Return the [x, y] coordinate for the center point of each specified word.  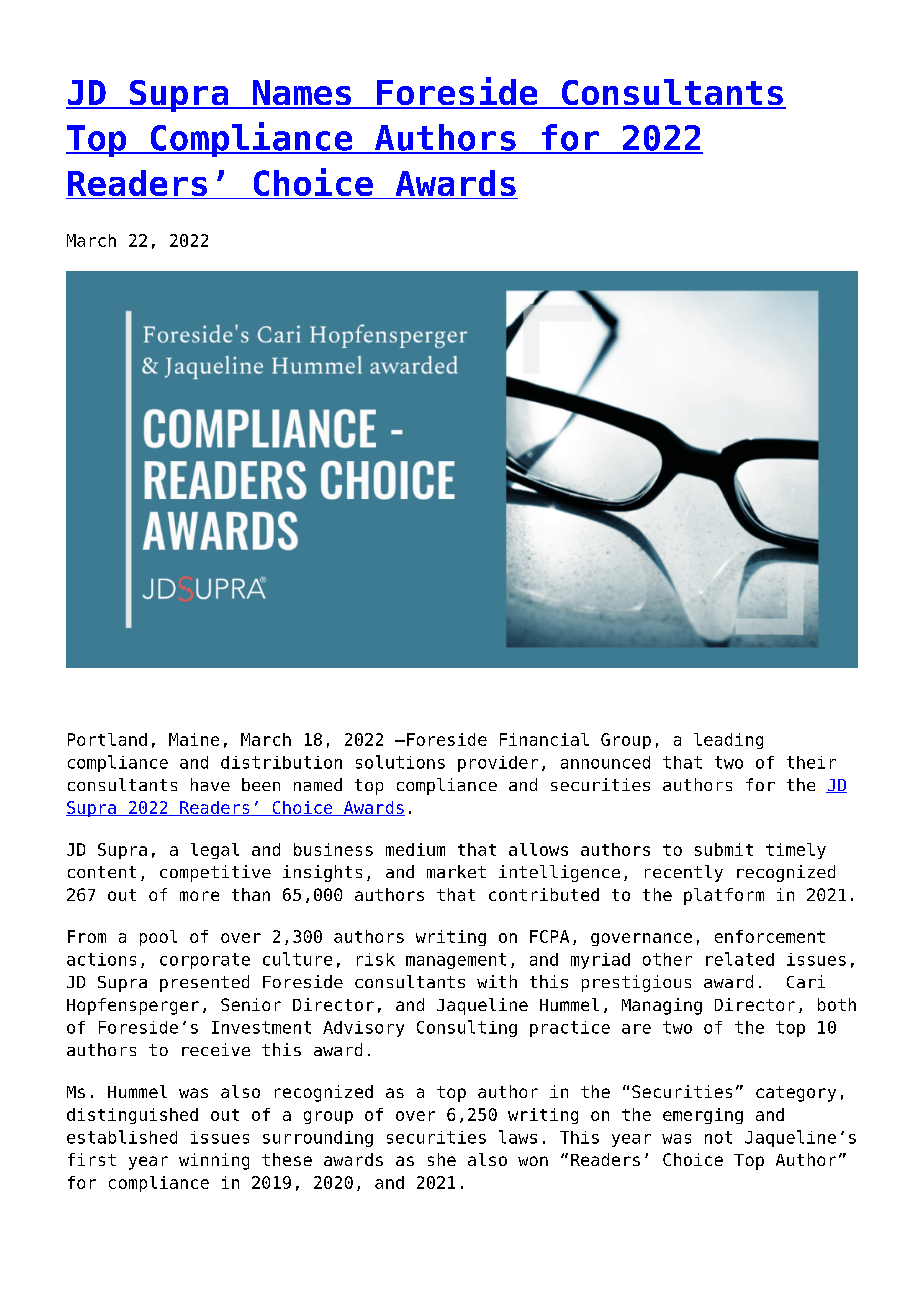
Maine [194, 739]
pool [158, 938]
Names [302, 94]
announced [605, 762]
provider [498, 764]
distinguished [132, 1116]
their [811, 762]
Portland [107, 739]
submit [724, 849]
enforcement [770, 936]
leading [728, 741]
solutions [400, 762]
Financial [544, 739]
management [456, 961]
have [210, 784]
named [318, 784]
